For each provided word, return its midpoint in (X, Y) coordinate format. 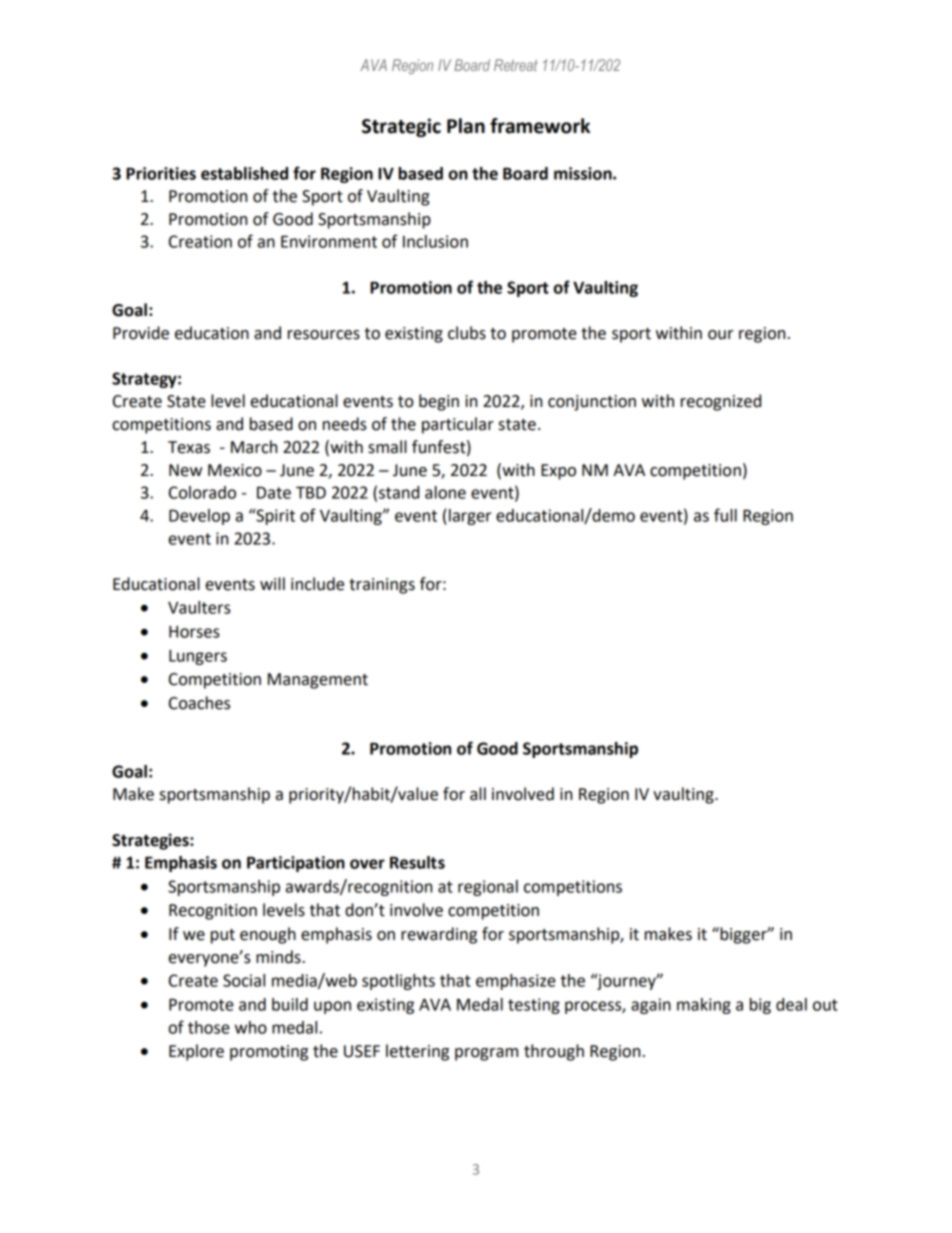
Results (417, 862)
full (725, 515)
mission (584, 173)
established (244, 173)
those (209, 1027)
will (272, 583)
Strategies (151, 841)
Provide (141, 333)
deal (791, 1004)
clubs (467, 333)
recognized (721, 402)
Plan (466, 126)
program (486, 1054)
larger (470, 517)
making (704, 1006)
